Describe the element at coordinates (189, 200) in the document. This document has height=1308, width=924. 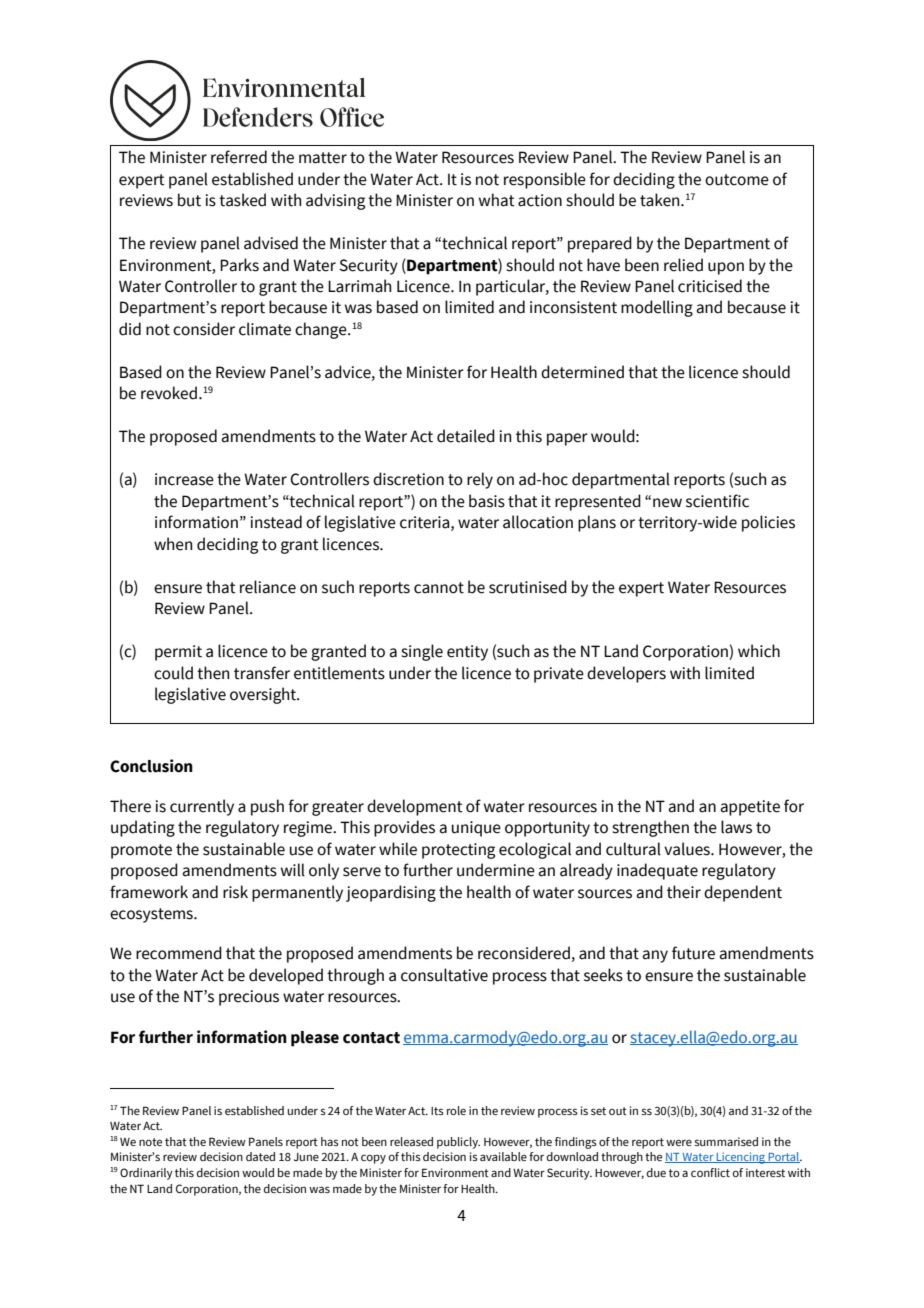
I see `but` at that location.
